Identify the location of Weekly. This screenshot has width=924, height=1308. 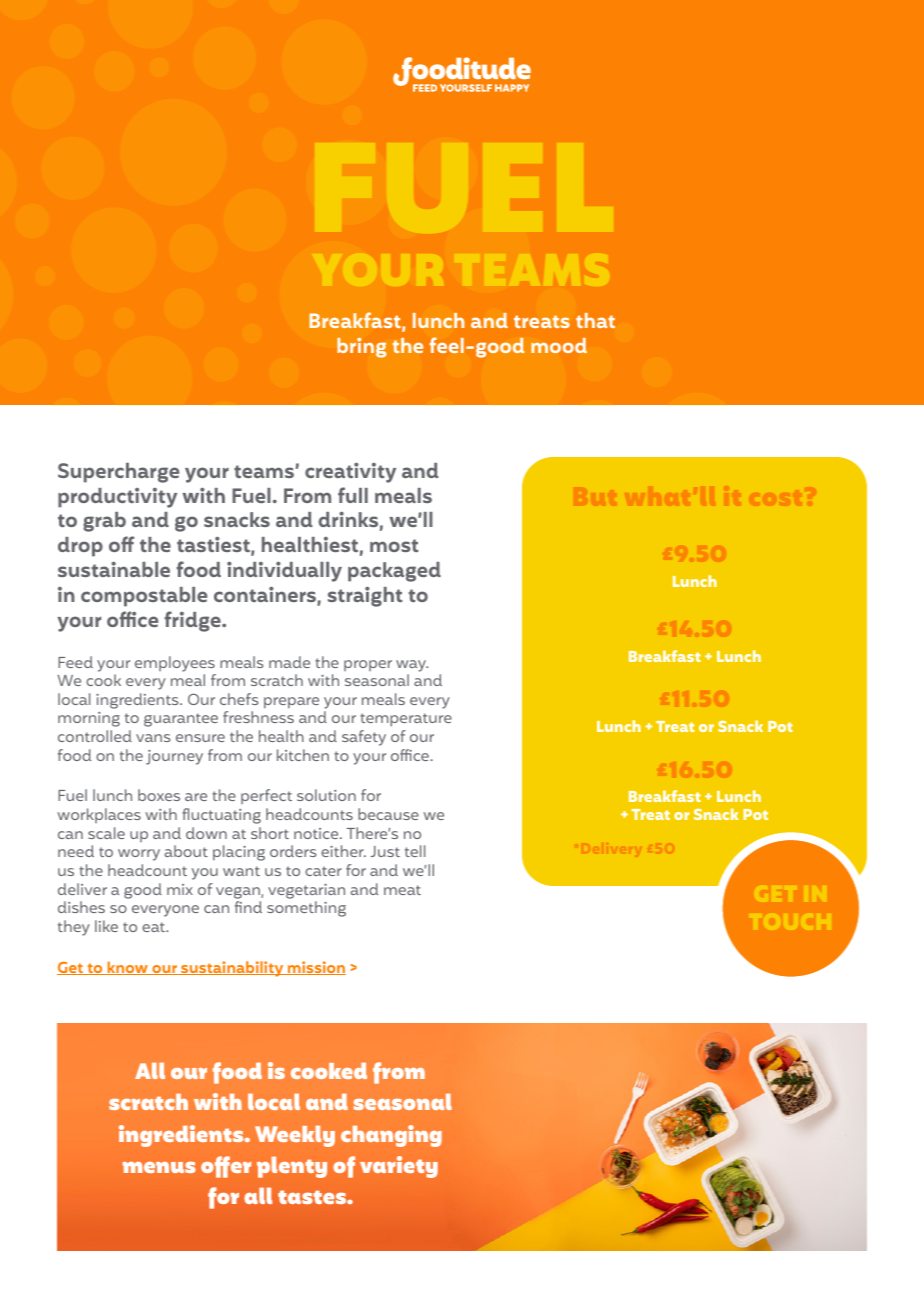
(295, 1136).
